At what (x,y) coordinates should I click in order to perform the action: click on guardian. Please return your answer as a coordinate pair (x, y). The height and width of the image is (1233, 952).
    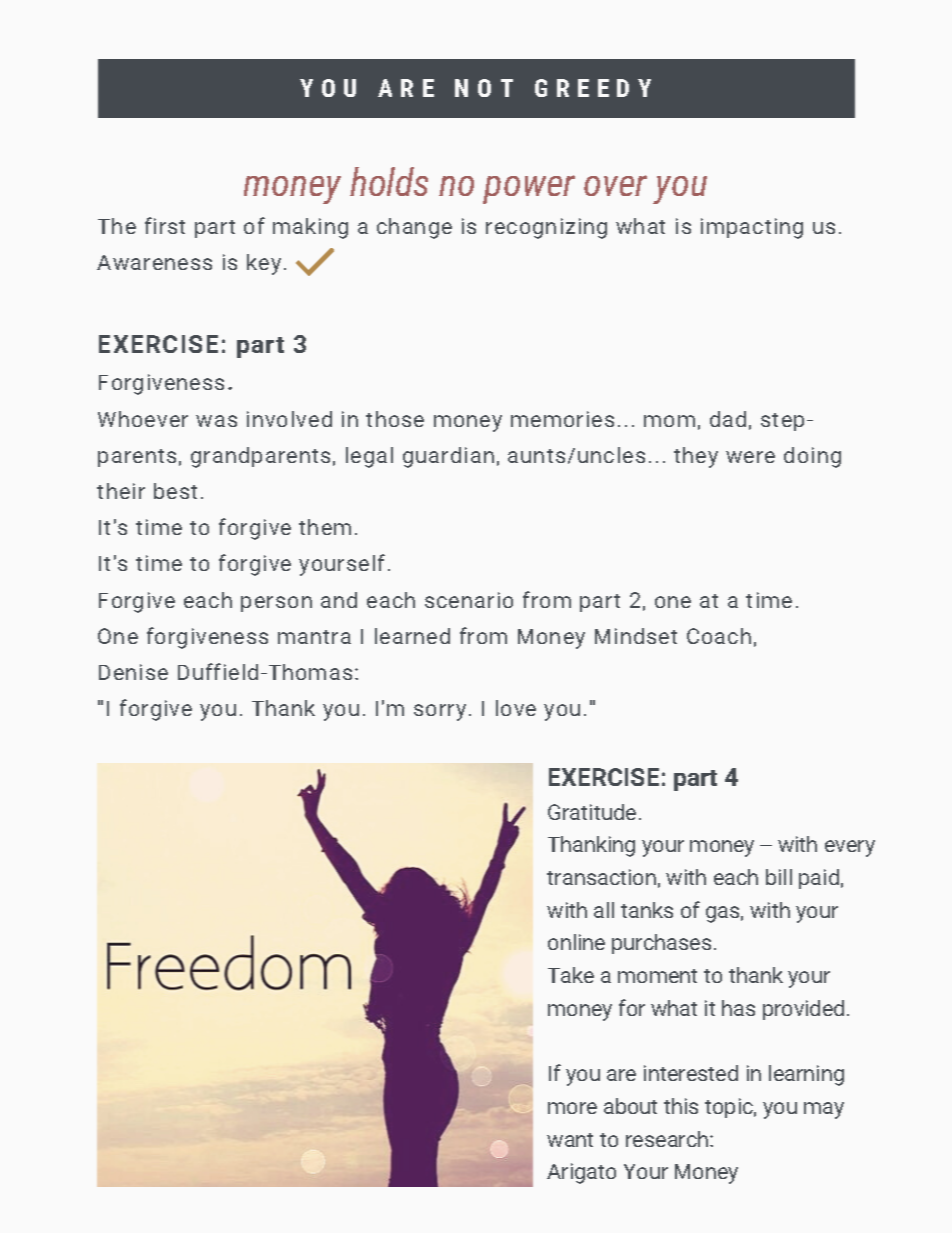
    Looking at the image, I should click on (448, 457).
